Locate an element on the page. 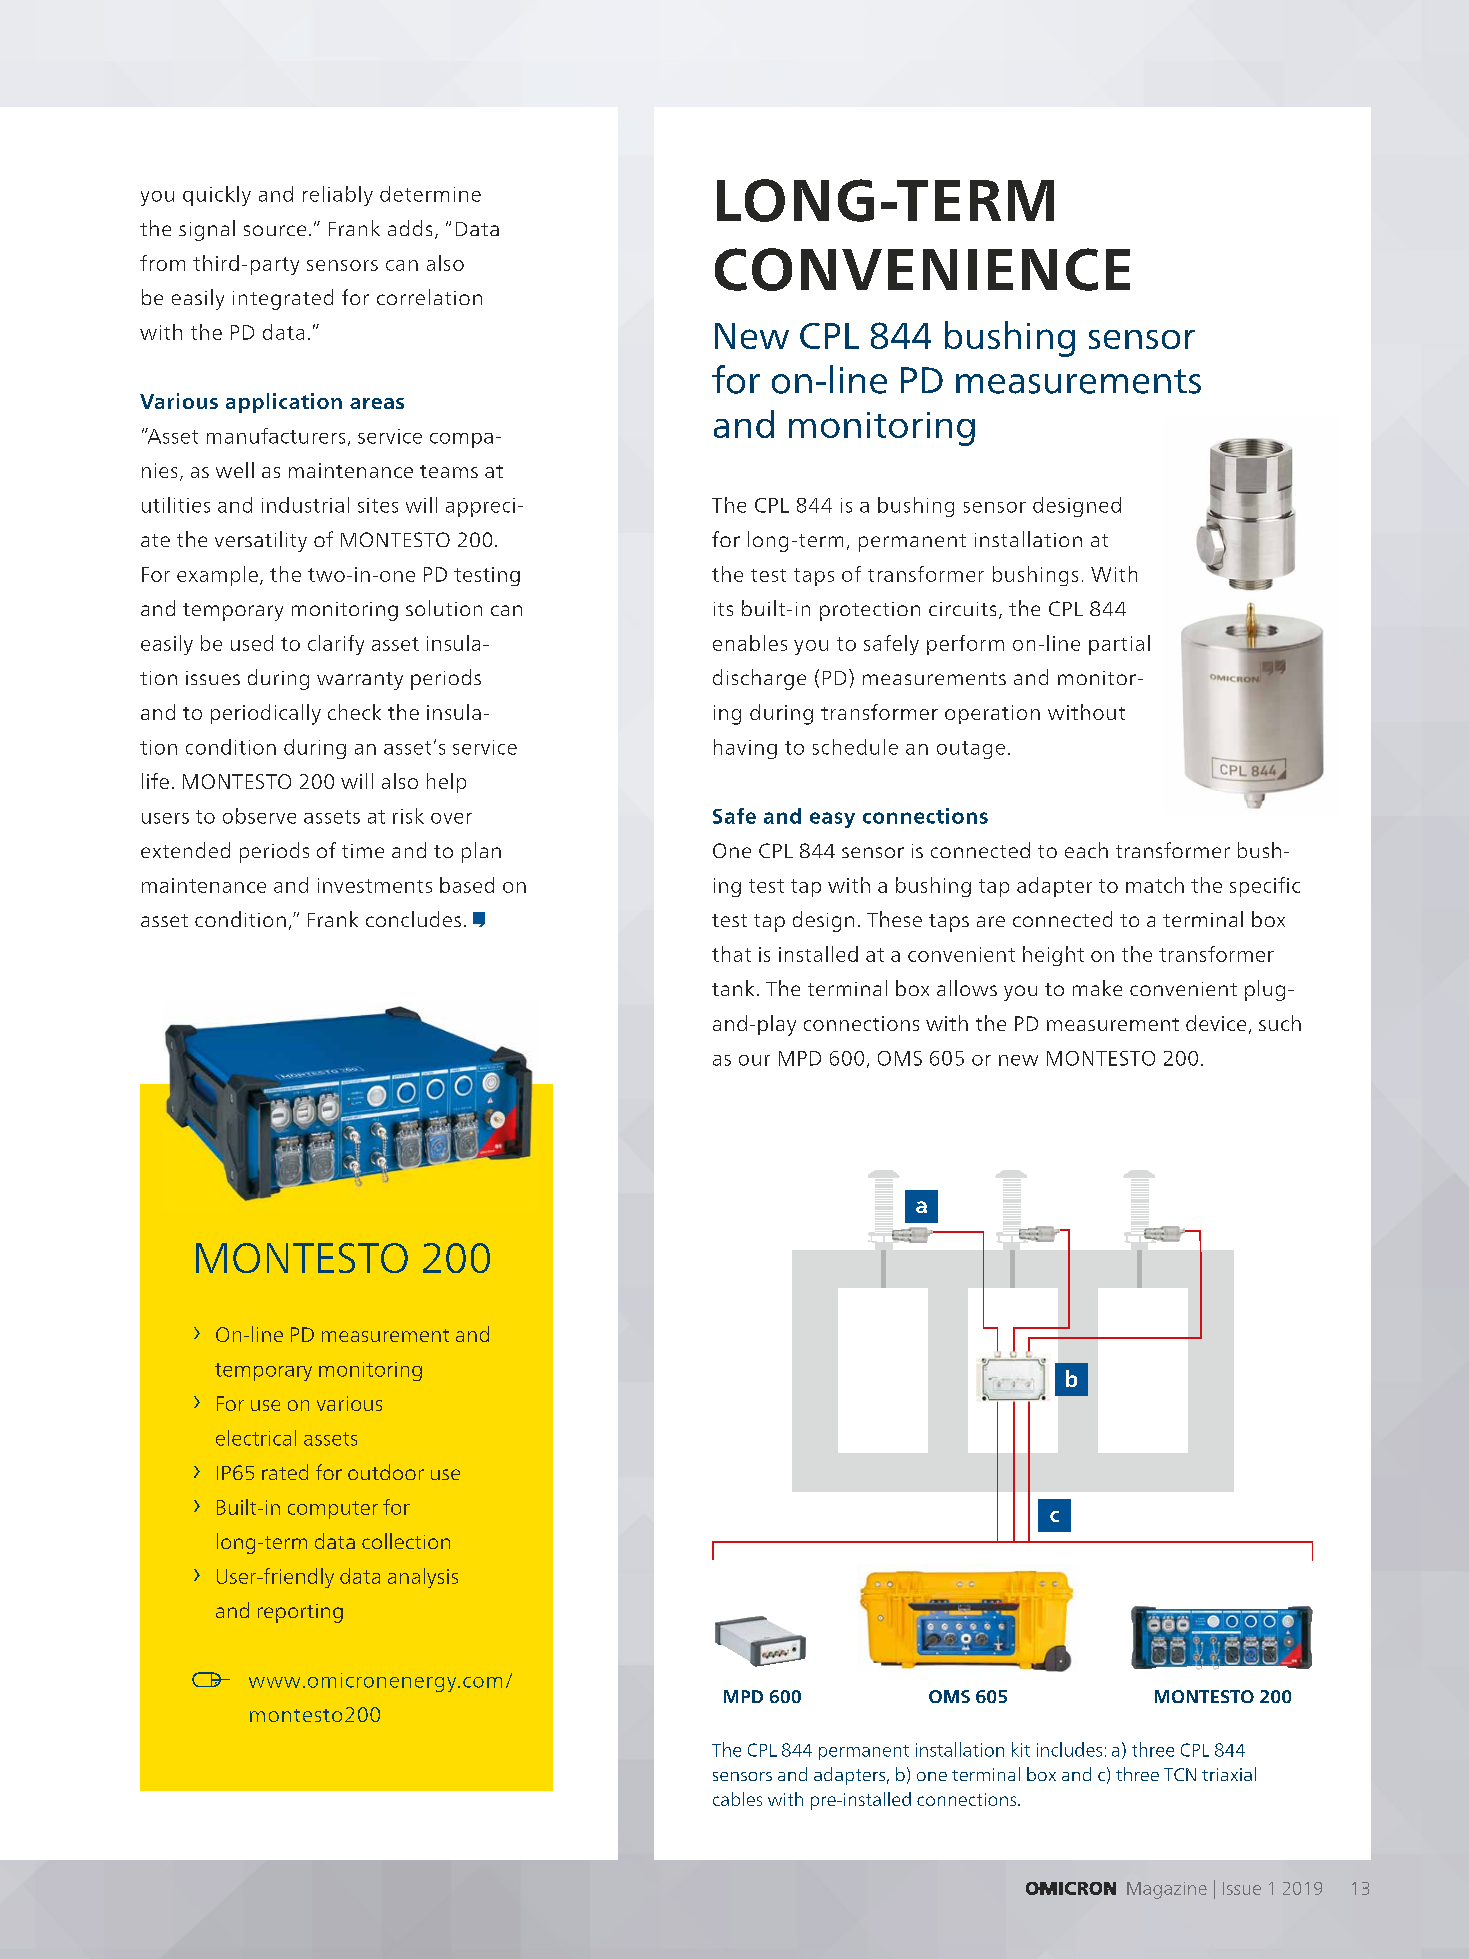 The image size is (1469, 1959). cables is located at coordinates (737, 1799).
